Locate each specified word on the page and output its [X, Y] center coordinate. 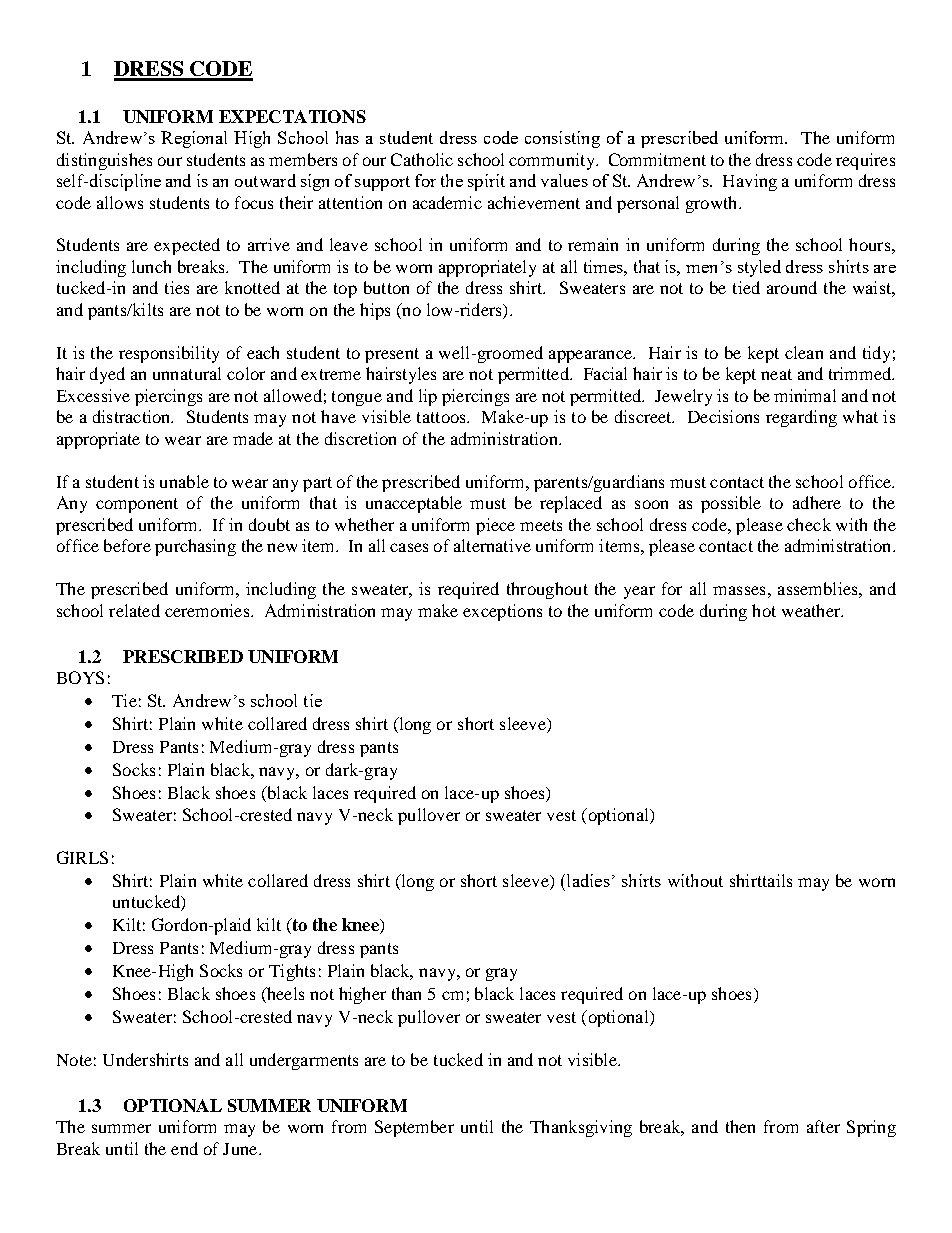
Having [750, 182]
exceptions [502, 612]
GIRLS [82, 857]
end [184, 1148]
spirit [486, 182]
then [740, 1126]
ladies [587, 880]
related [134, 610]
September [414, 1128]
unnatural [187, 373]
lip [428, 397]
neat [776, 374]
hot [764, 610]
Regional [194, 139]
